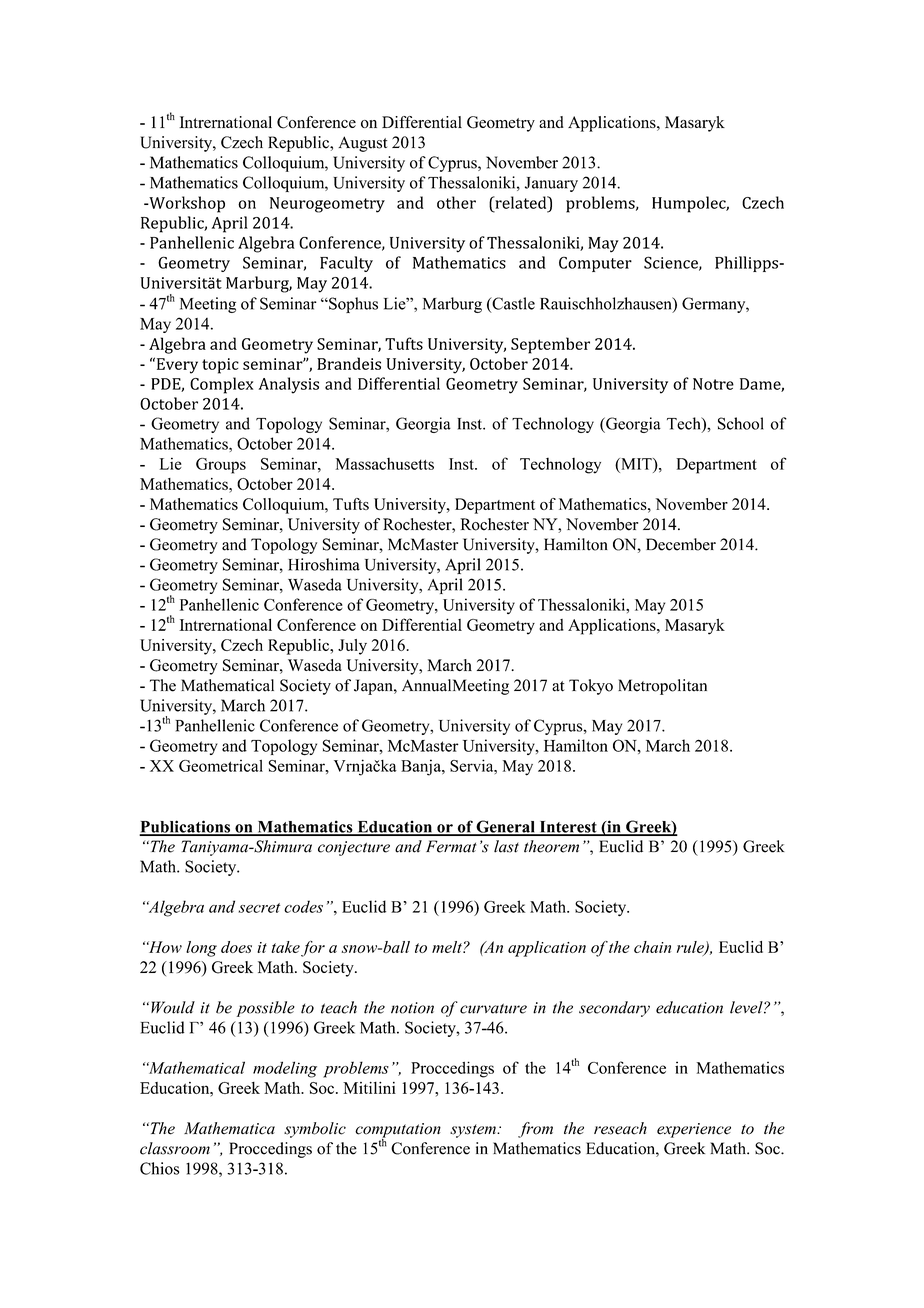 The width and height of the screenshot is (924, 1308). Describe the element at coordinates (175, 1148) in the screenshot. I see `classroom` at that location.
